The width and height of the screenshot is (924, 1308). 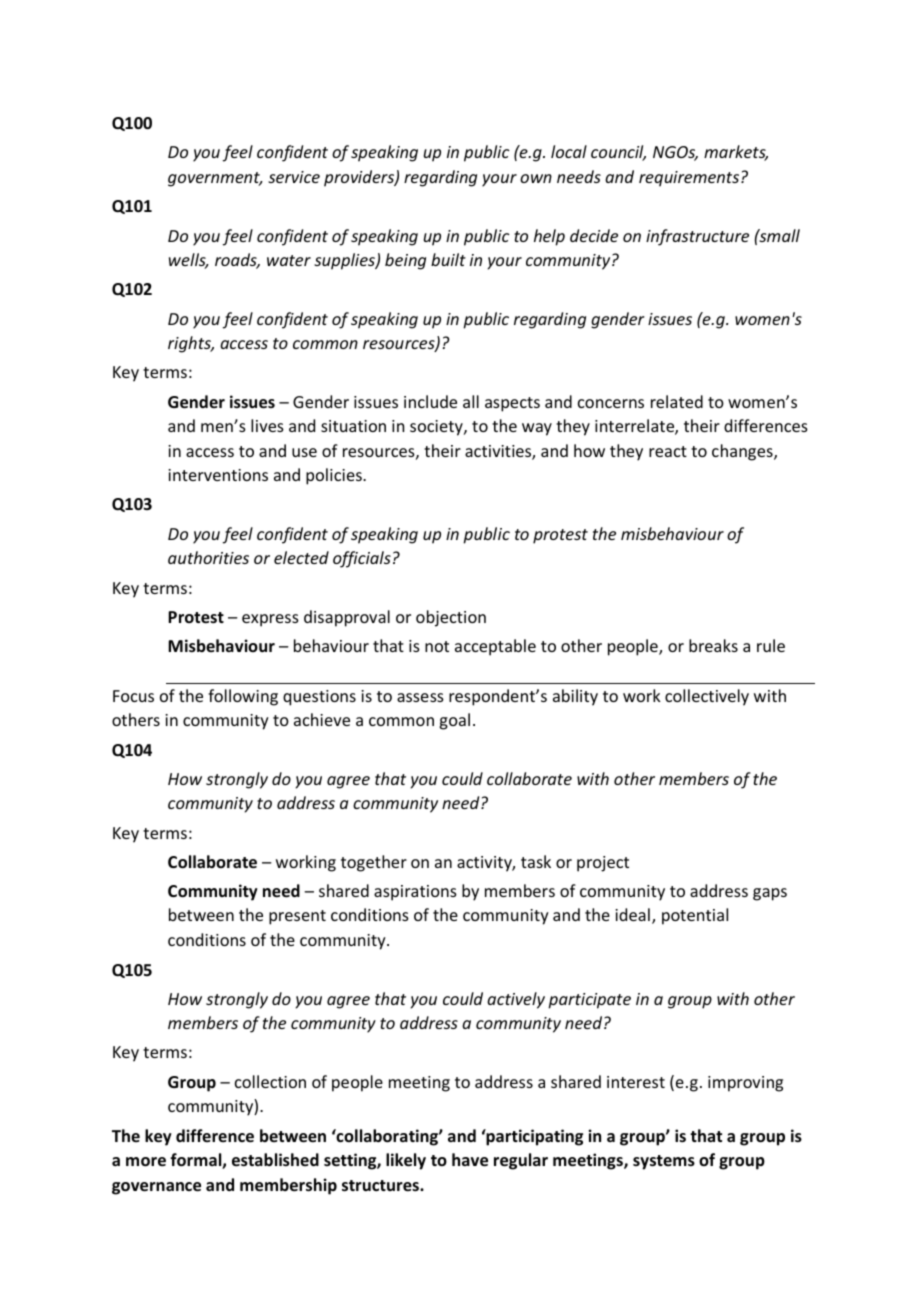 What do you see at coordinates (415, 893) in the screenshot?
I see `aspirations` at bounding box center [415, 893].
